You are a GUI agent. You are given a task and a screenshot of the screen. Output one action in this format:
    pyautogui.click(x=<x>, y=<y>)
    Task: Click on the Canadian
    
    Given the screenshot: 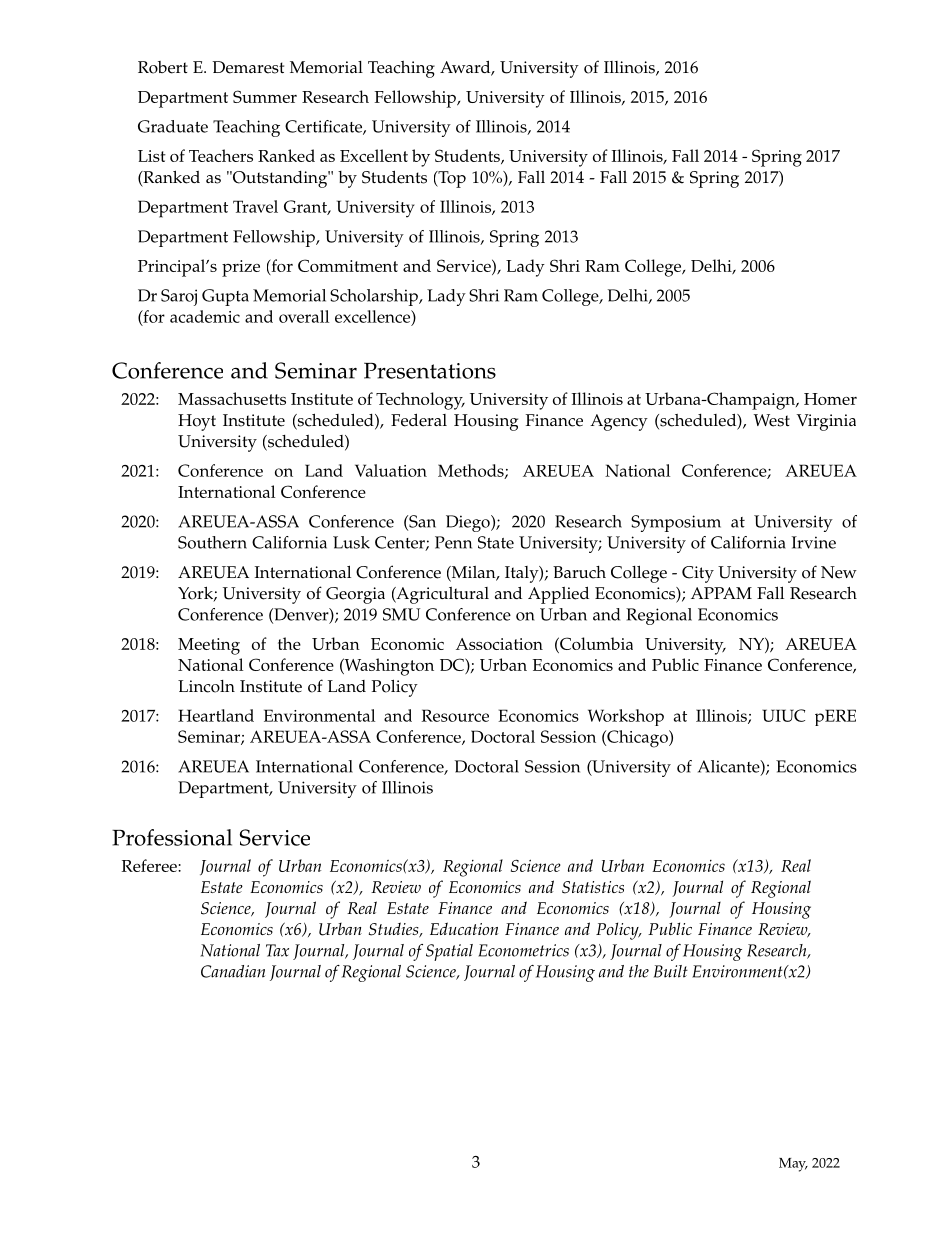 What is the action you would take?
    pyautogui.click(x=233, y=971)
